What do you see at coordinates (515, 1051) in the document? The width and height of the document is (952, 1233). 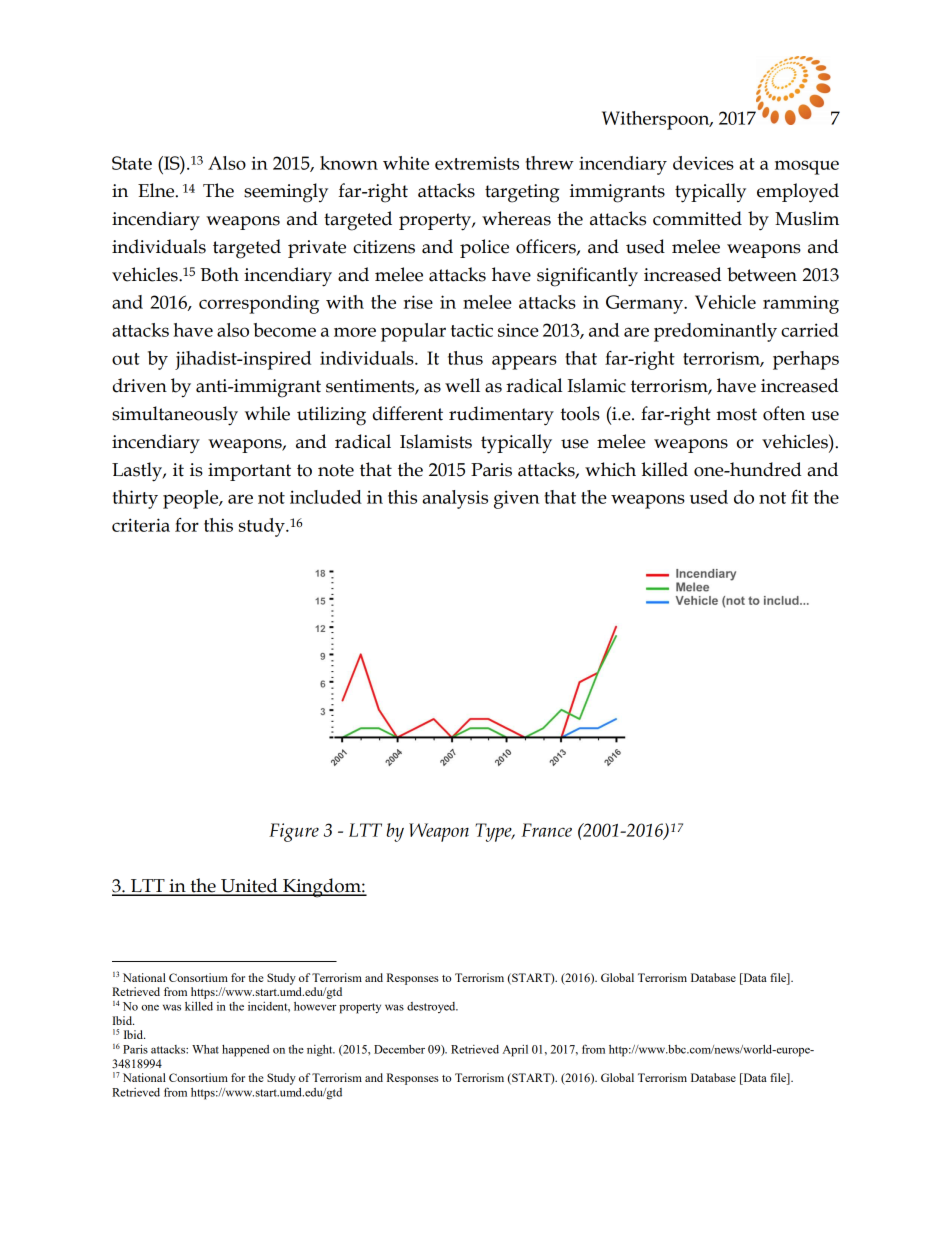 I see `April` at bounding box center [515, 1051].
